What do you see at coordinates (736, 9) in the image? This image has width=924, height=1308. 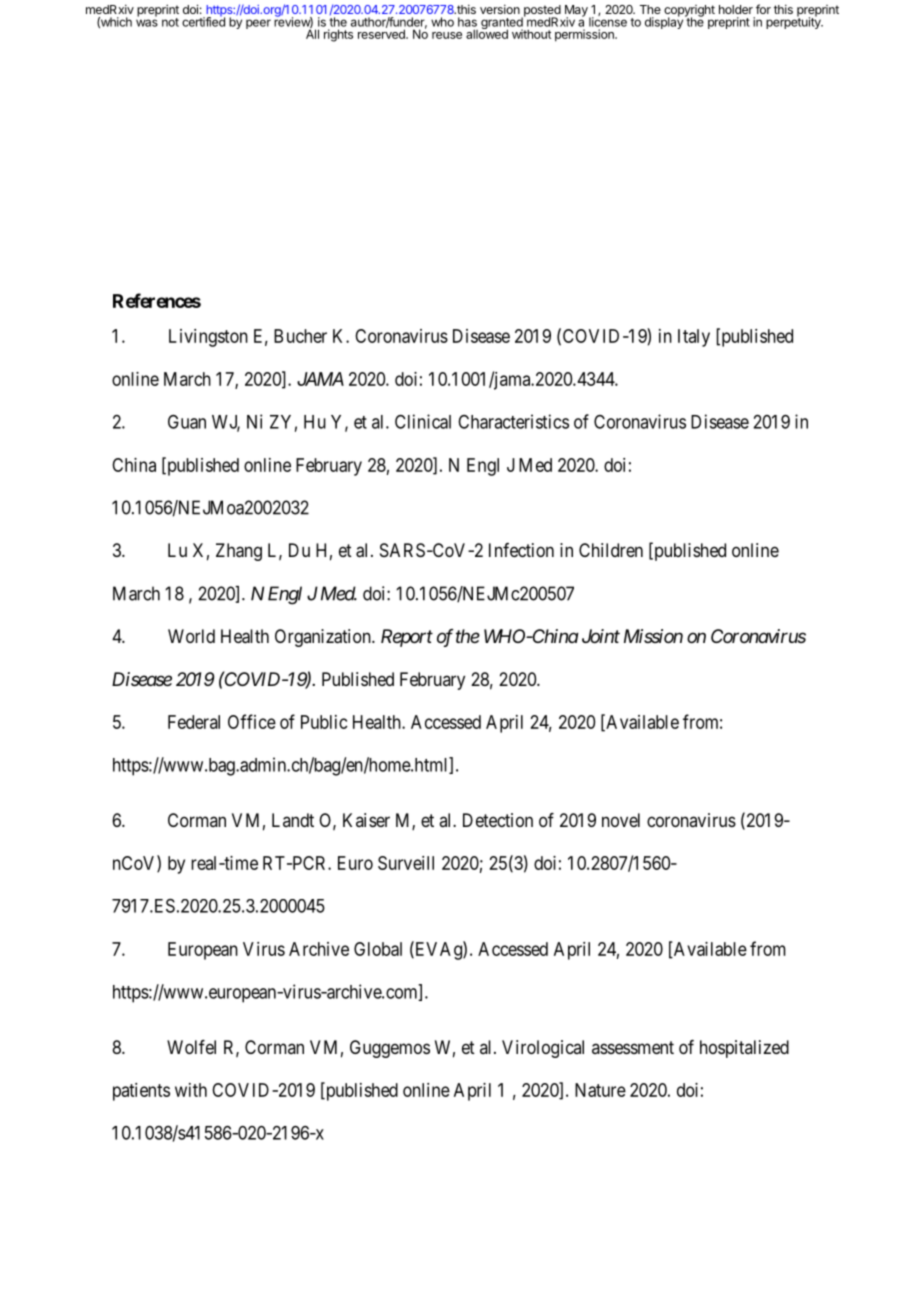 I see `holder` at bounding box center [736, 9].
